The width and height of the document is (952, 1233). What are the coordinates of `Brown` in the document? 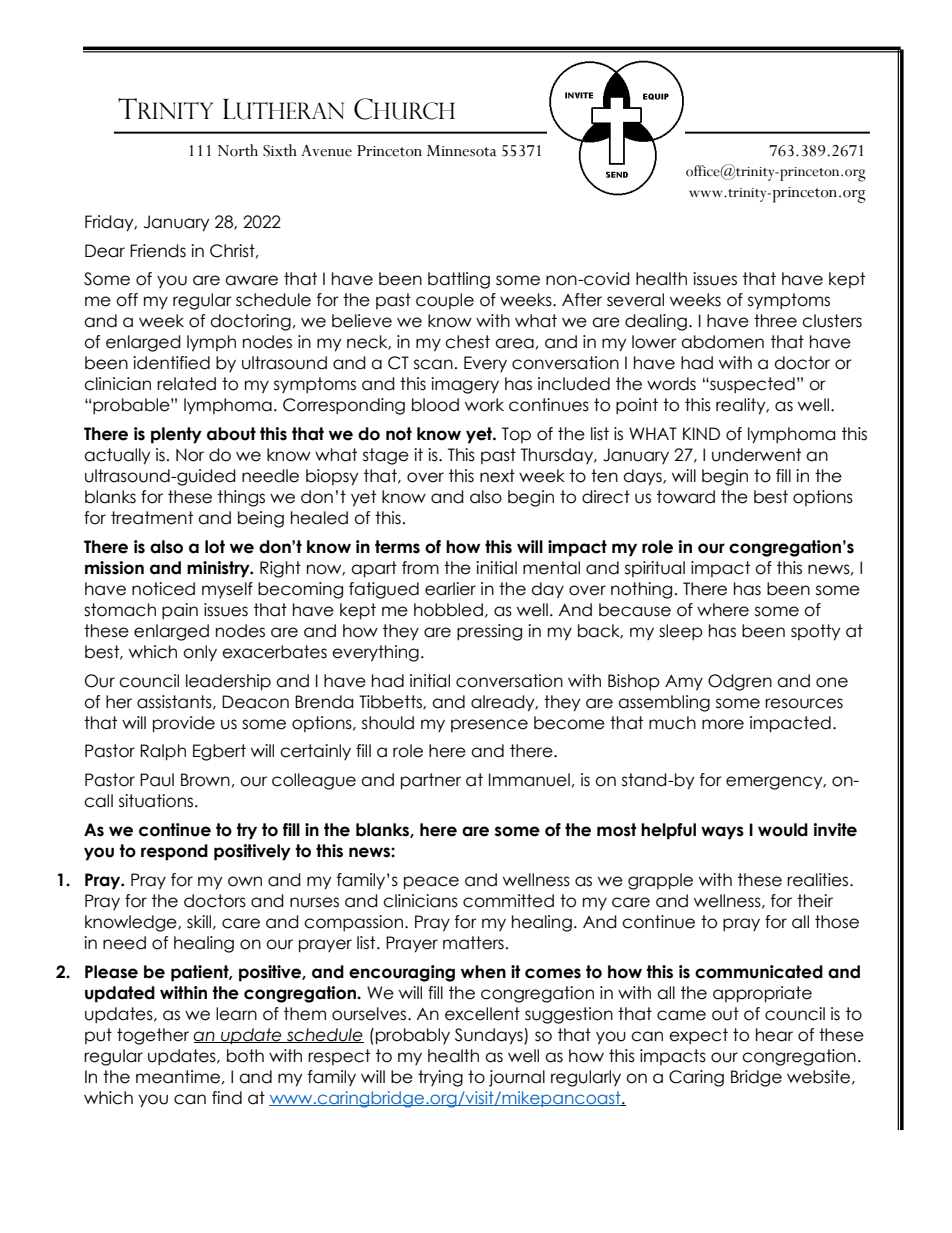 It's located at (205, 780).
